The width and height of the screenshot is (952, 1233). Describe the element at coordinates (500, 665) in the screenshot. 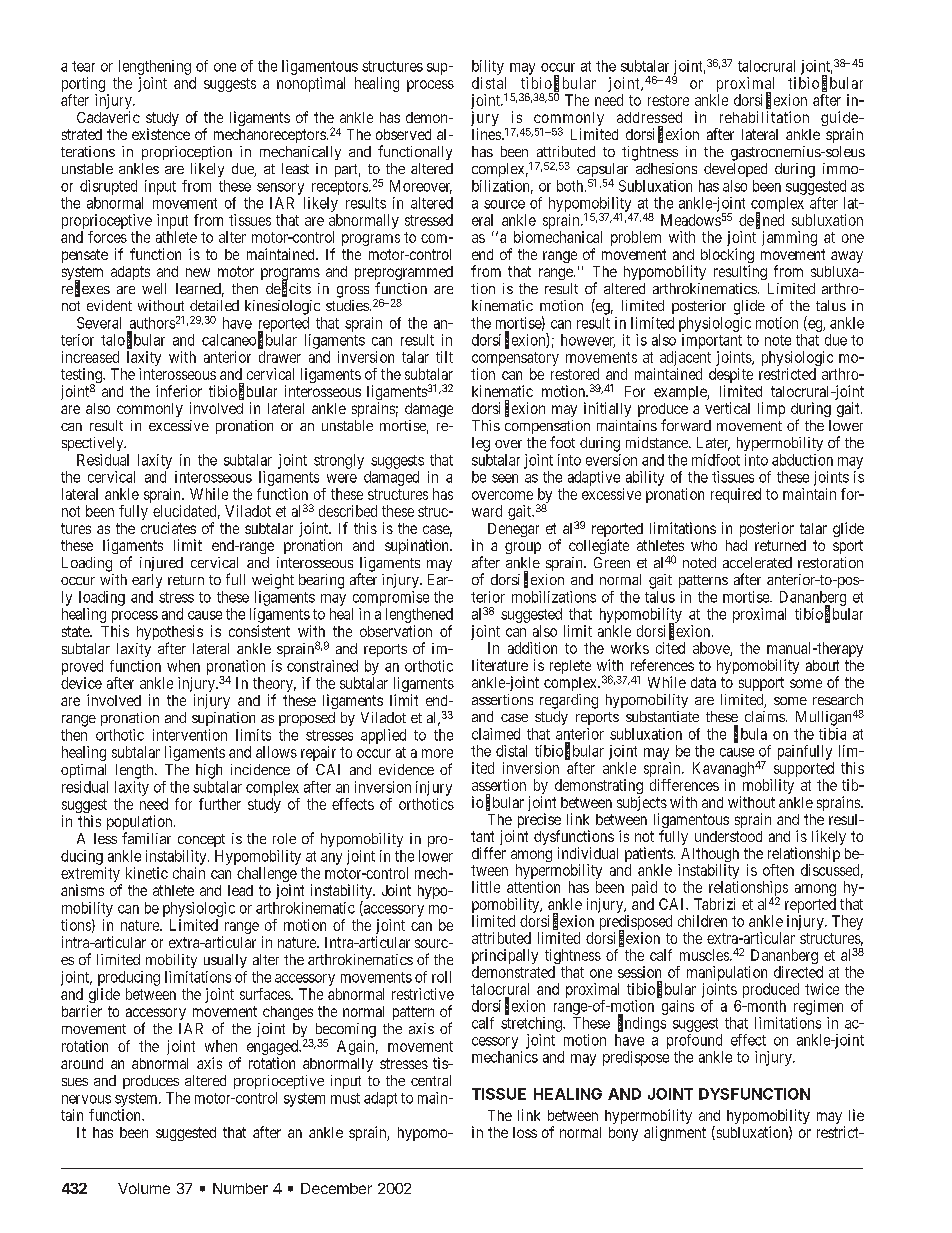

I see `literature` at that location.
